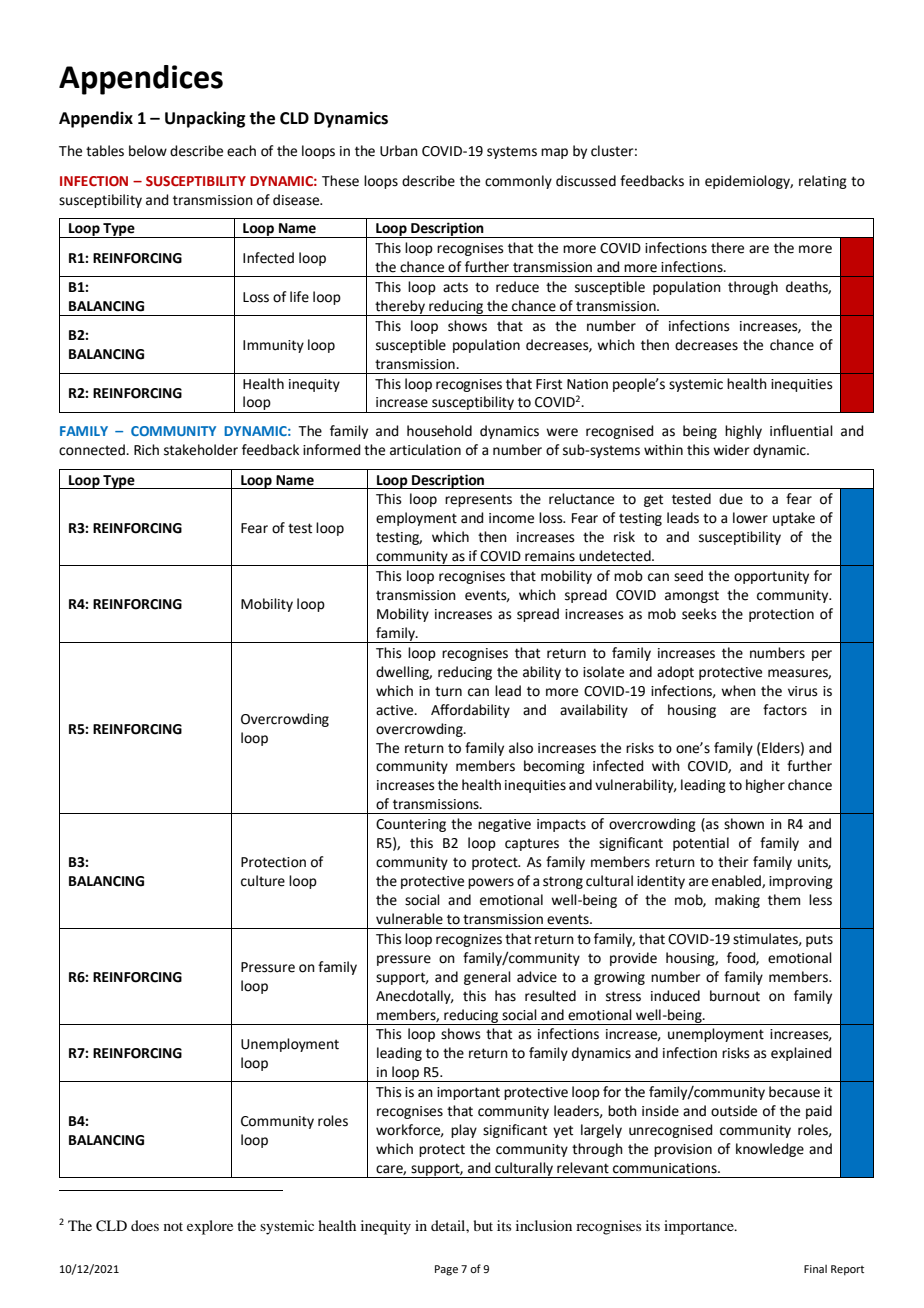 Image resolution: width=924 pixels, height=1308 pixels. I want to click on stakeholder, so click(201, 450).
